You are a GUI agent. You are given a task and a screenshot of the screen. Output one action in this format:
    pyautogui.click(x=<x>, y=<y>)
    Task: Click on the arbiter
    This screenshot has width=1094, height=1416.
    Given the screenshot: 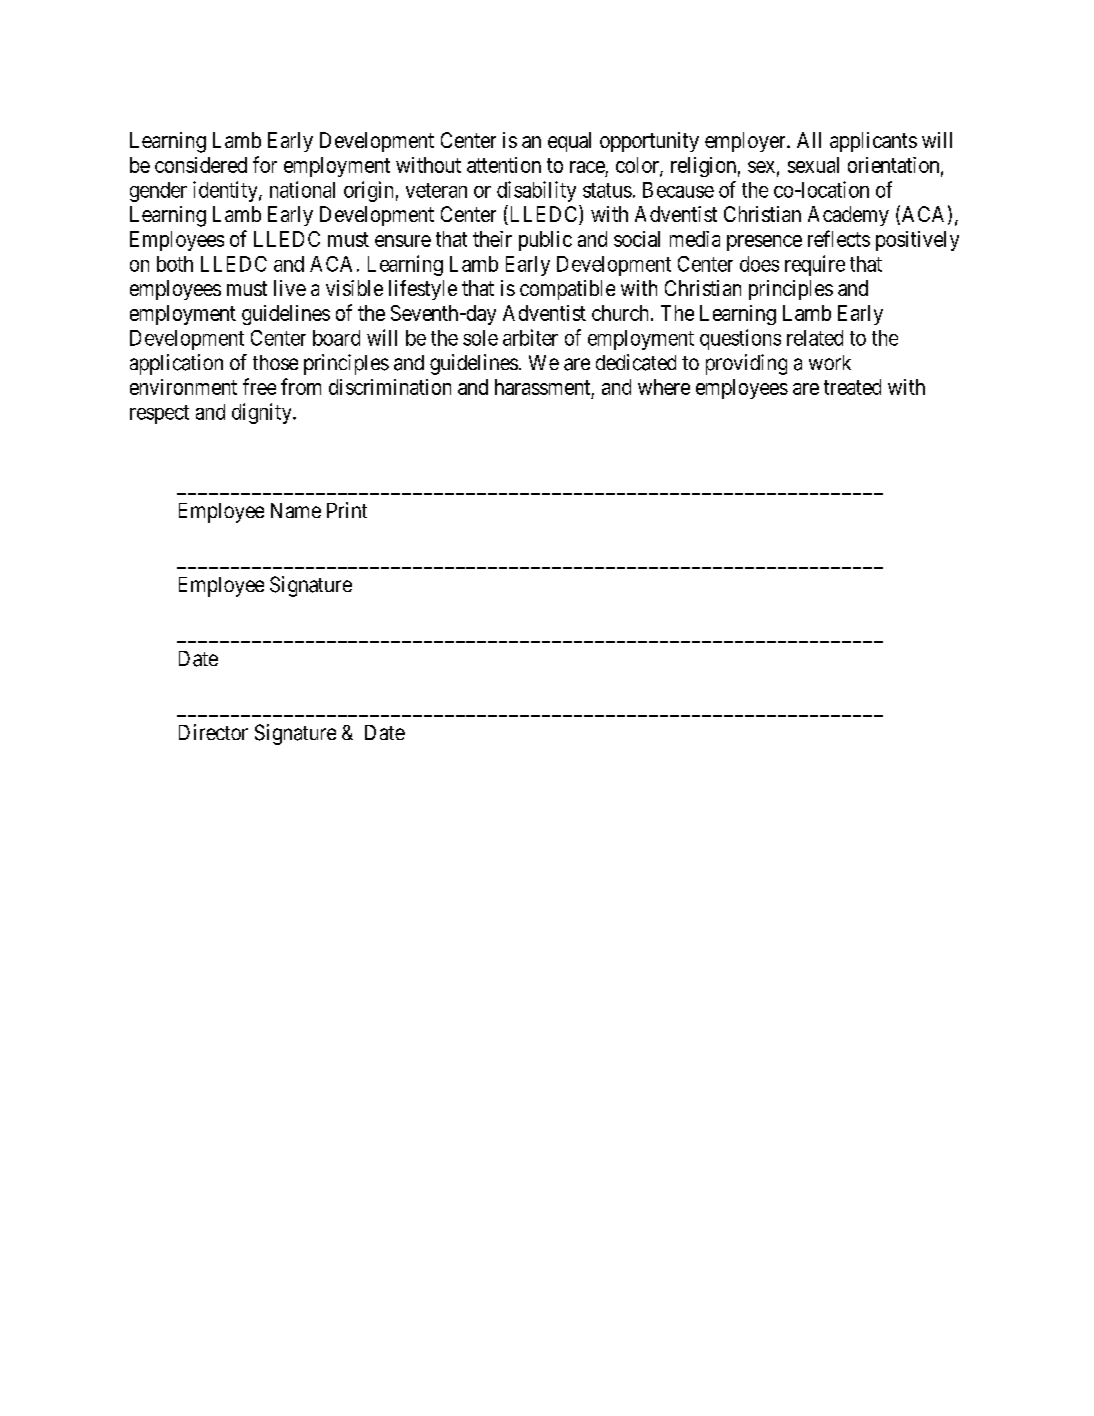 What is the action you would take?
    pyautogui.click(x=530, y=337)
